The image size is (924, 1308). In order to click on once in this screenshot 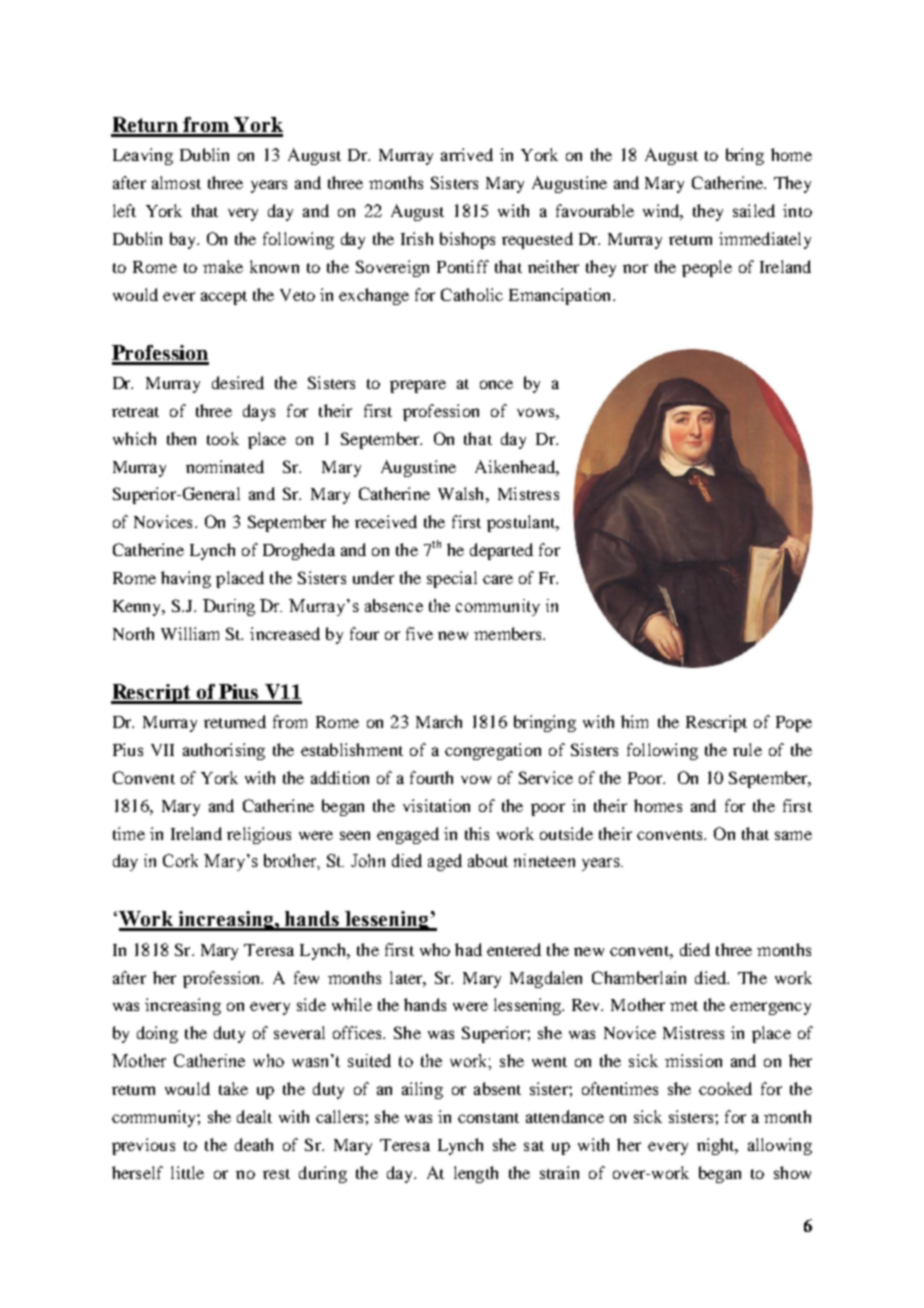, I will do `click(496, 384)`.
